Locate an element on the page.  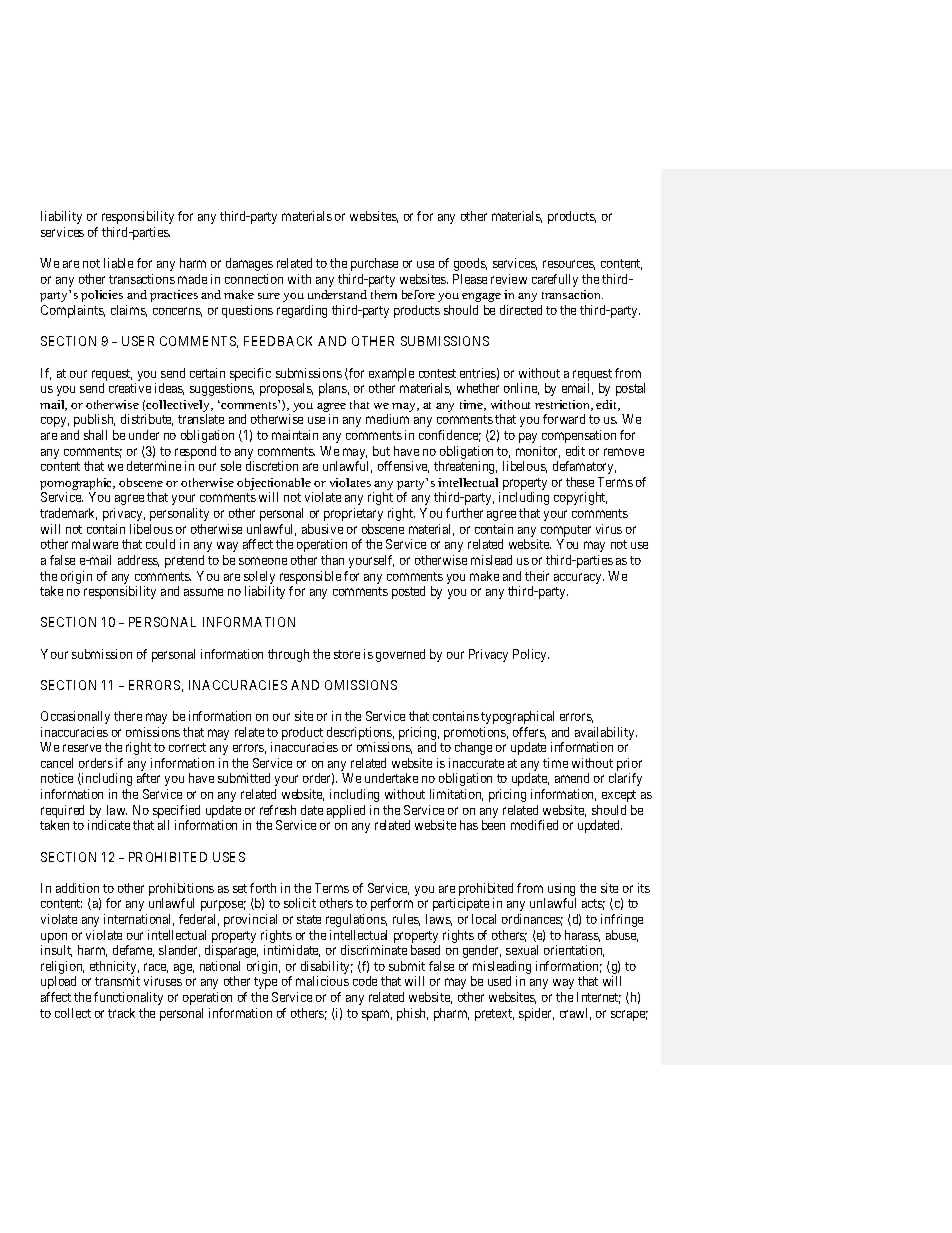
proprietary is located at coordinates (353, 514).
